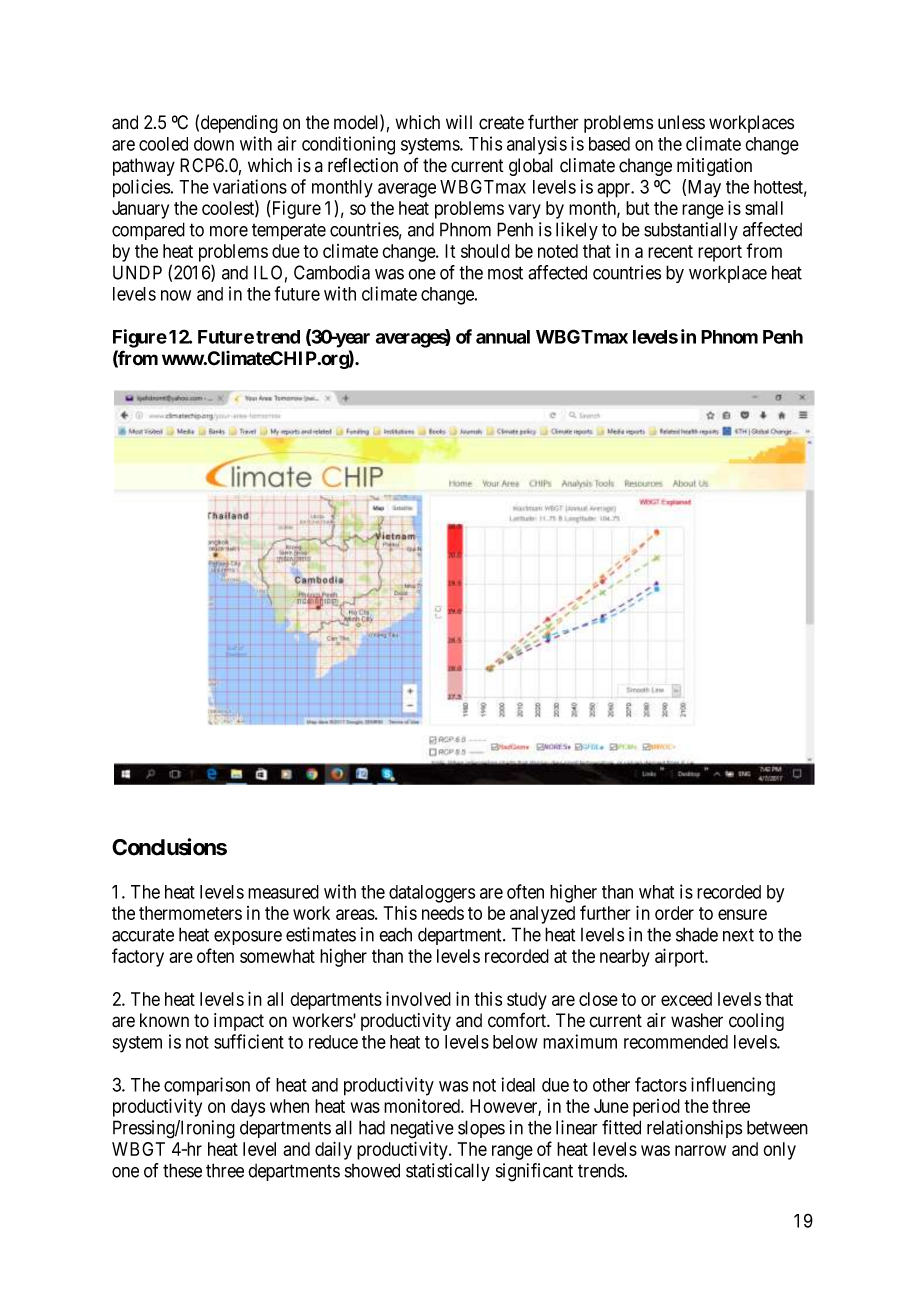 The height and width of the screenshot is (1308, 924). What do you see at coordinates (283, 892) in the screenshot?
I see `measured` at bounding box center [283, 892].
